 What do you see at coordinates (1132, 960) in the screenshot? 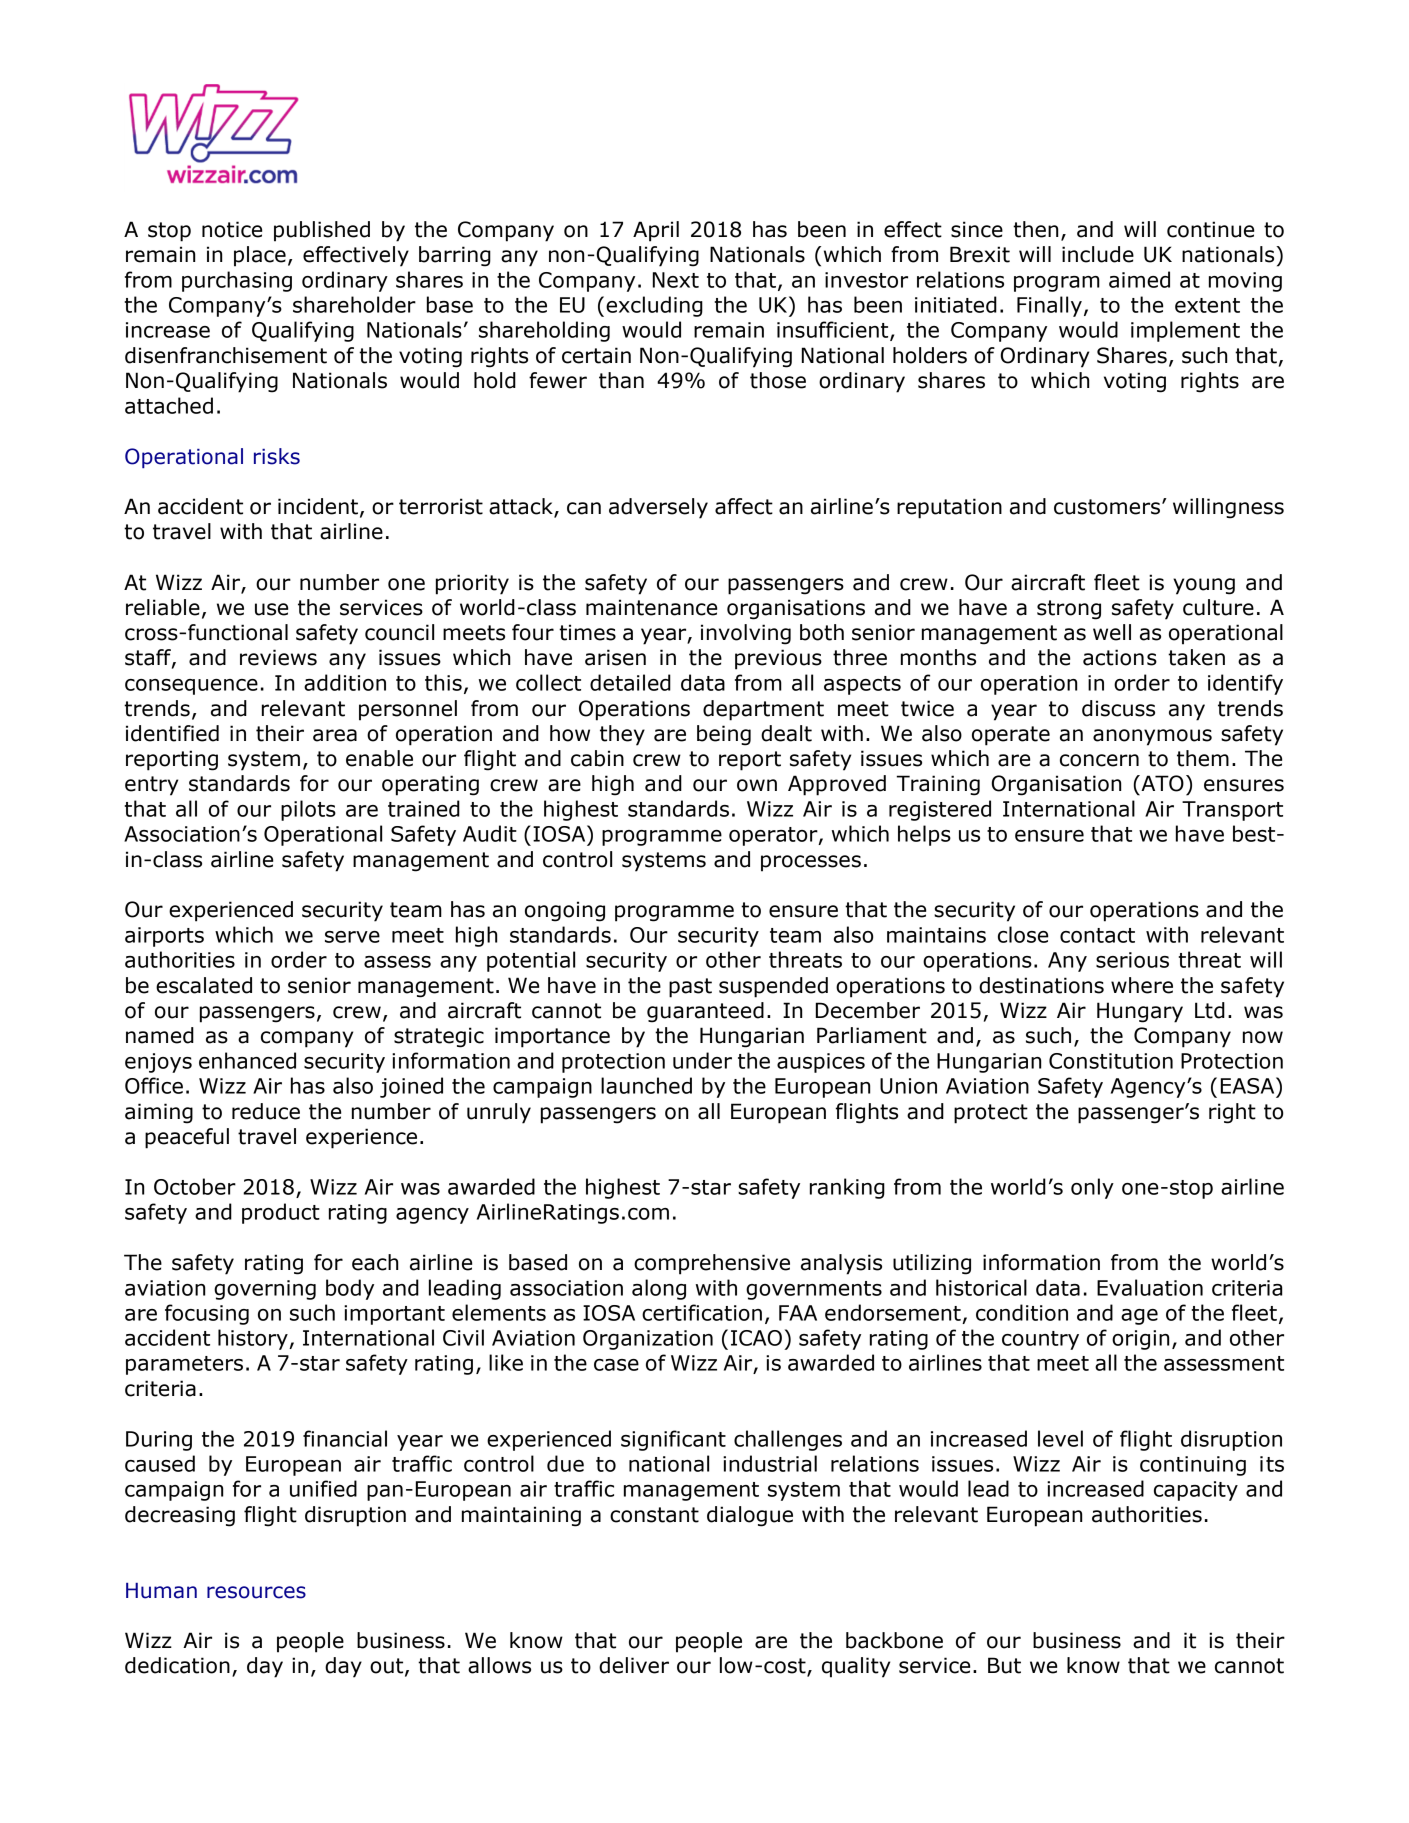
I see `serious` at bounding box center [1132, 960].
